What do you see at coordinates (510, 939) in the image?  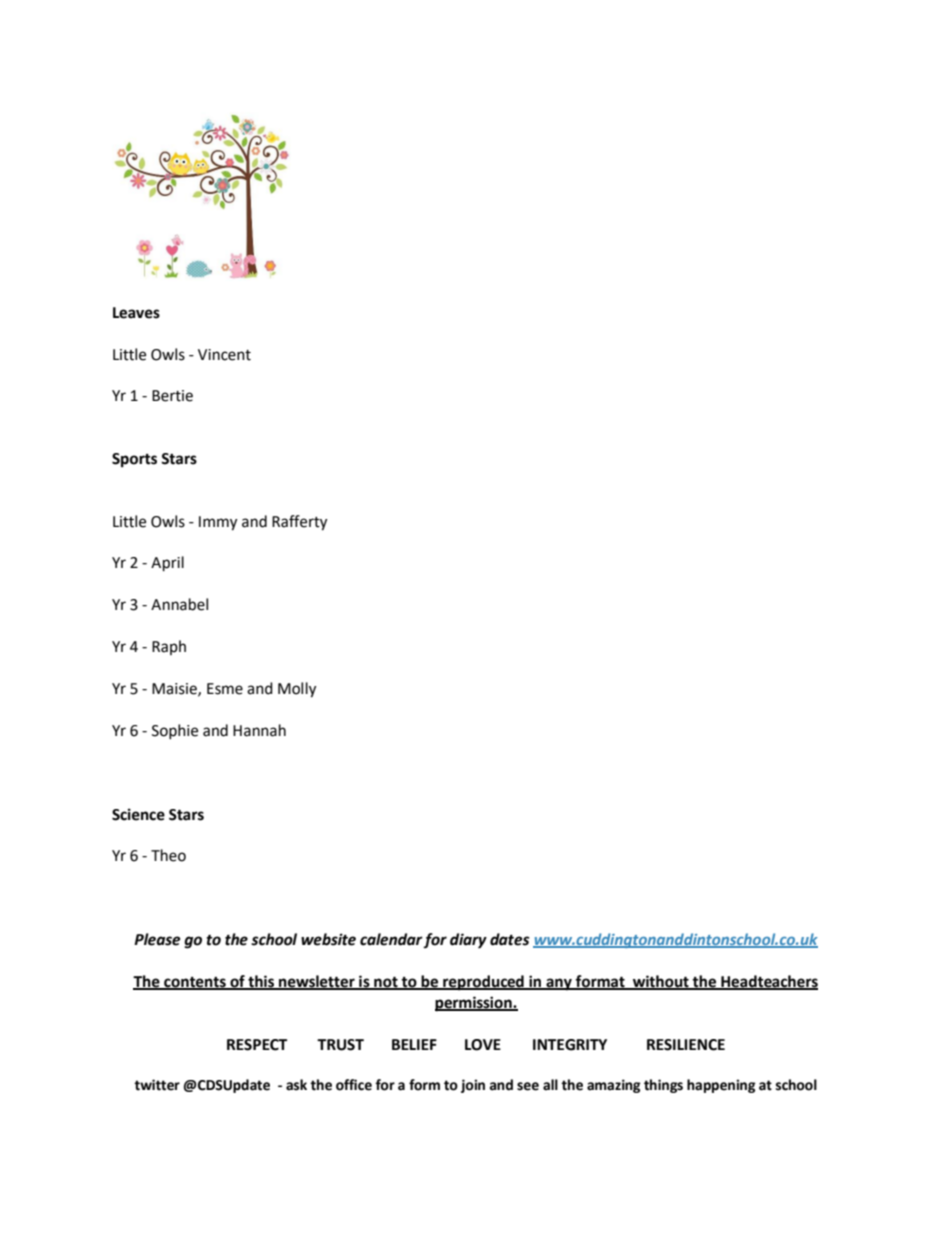 I see `dates` at bounding box center [510, 939].
